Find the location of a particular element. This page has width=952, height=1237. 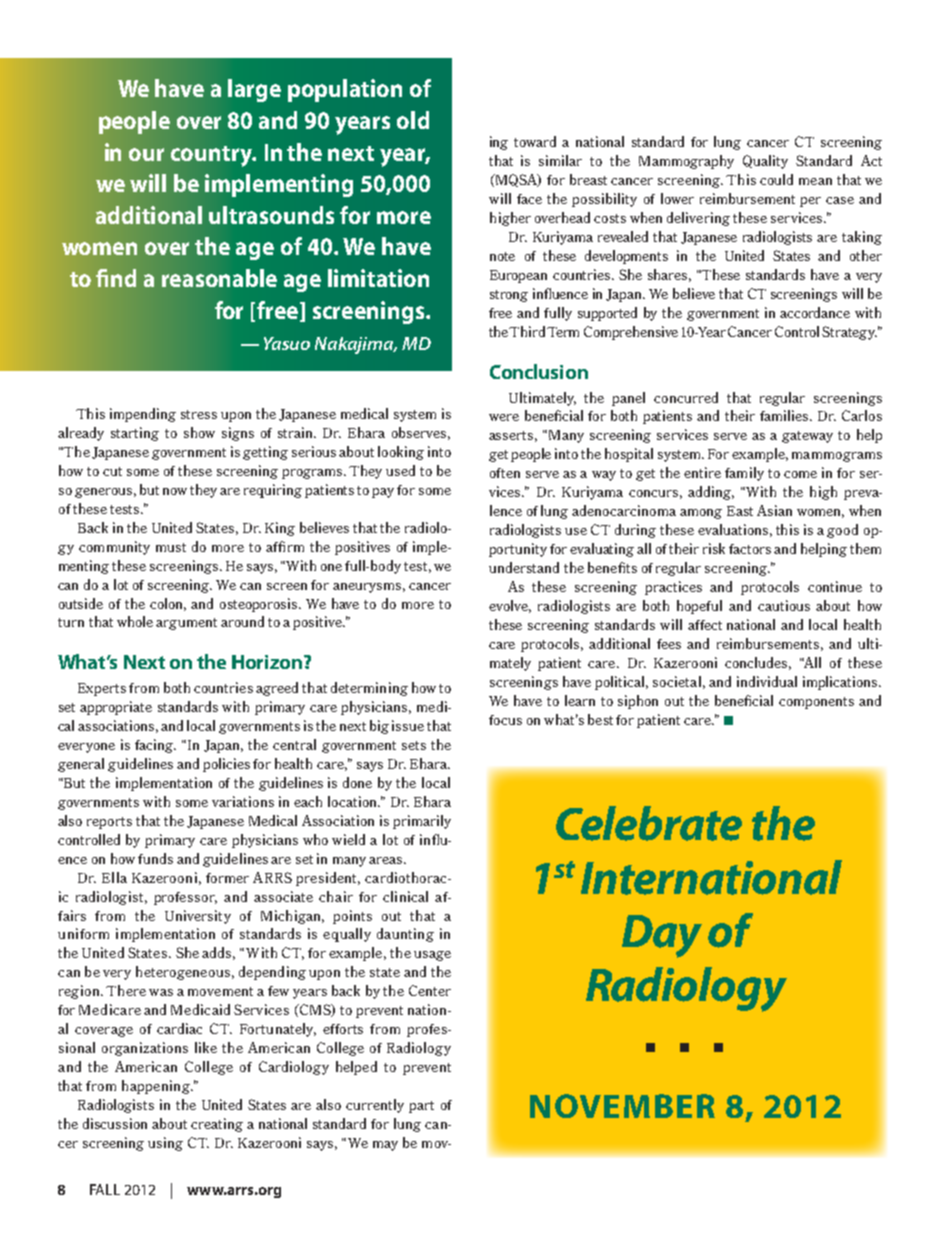

may is located at coordinates (385, 1146).
